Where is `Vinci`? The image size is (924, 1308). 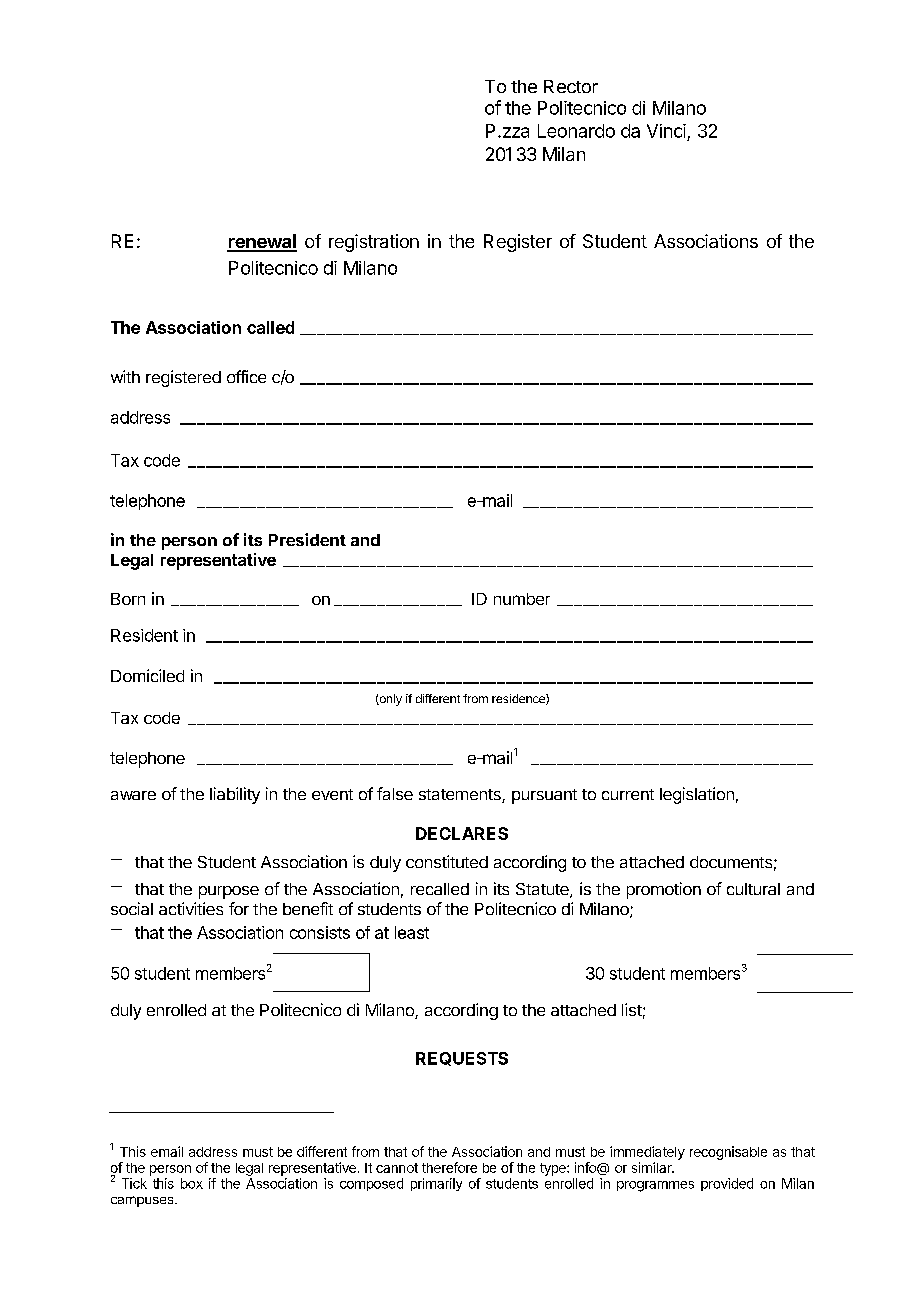 Vinci is located at coordinates (666, 131).
